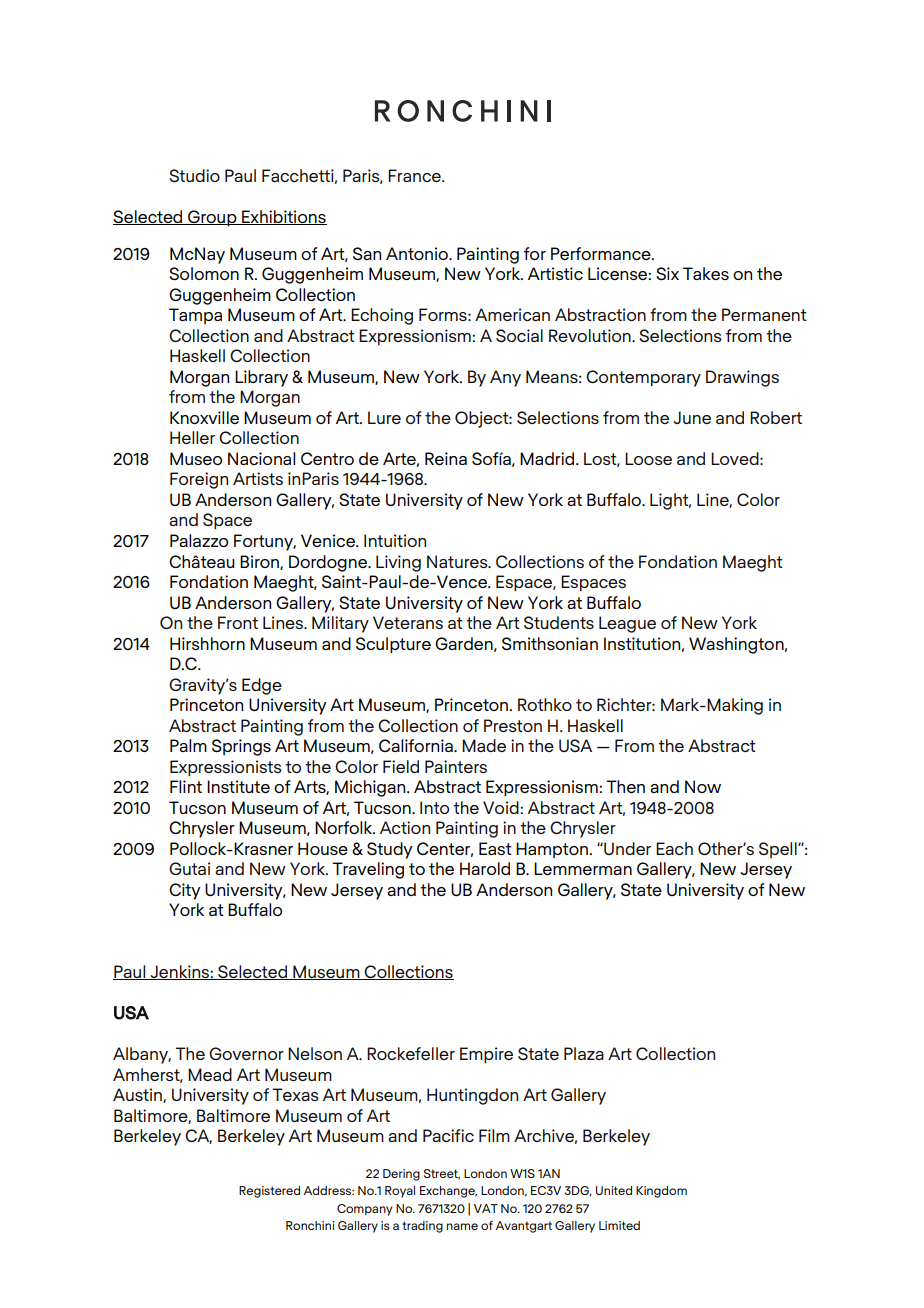 This document has height=1308, width=924. Describe the element at coordinates (246, 1053) in the document. I see `Governor` at that location.
